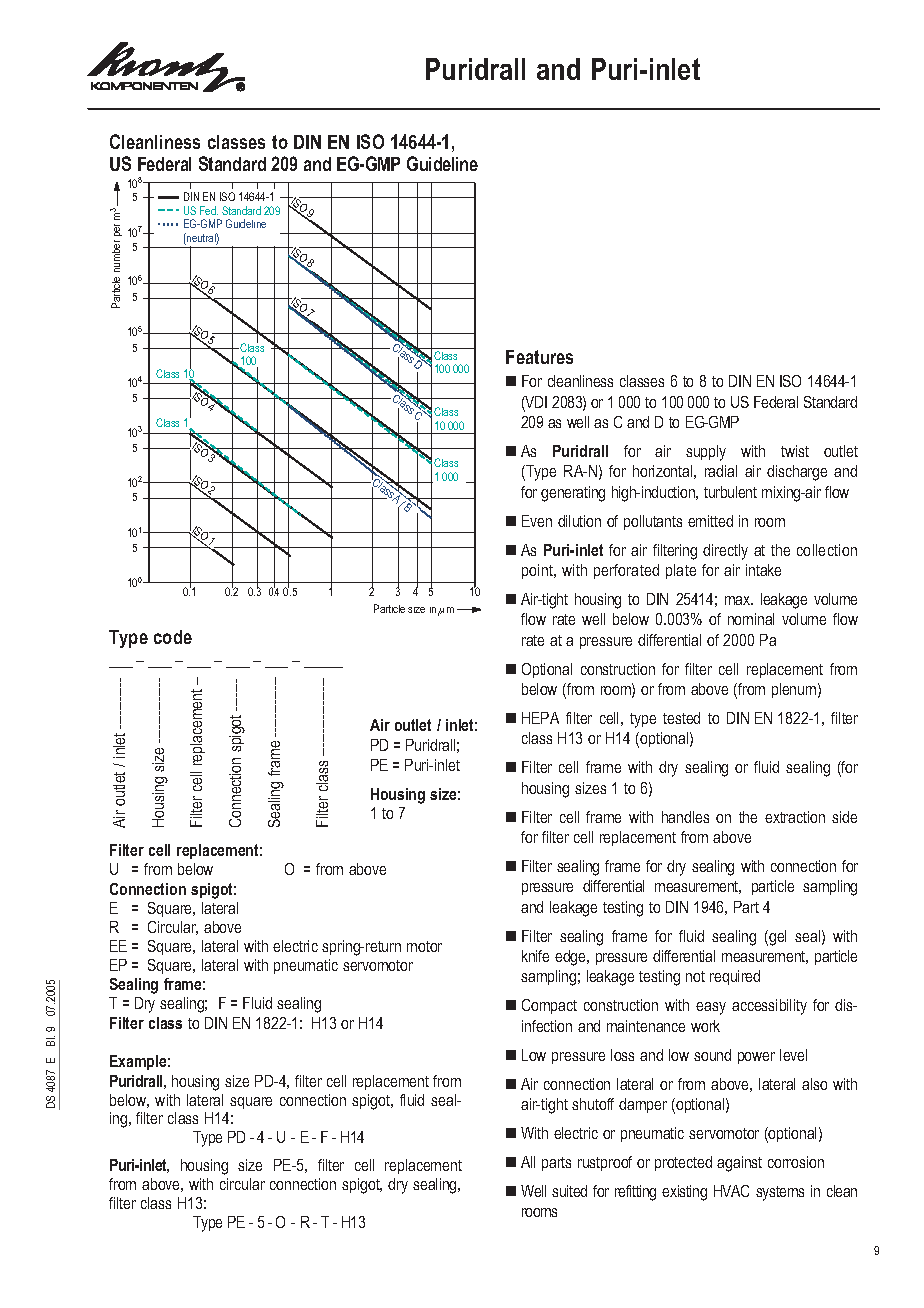 This screenshot has height=1308, width=924. Describe the element at coordinates (173, 637) in the screenshot. I see `code` at that location.
